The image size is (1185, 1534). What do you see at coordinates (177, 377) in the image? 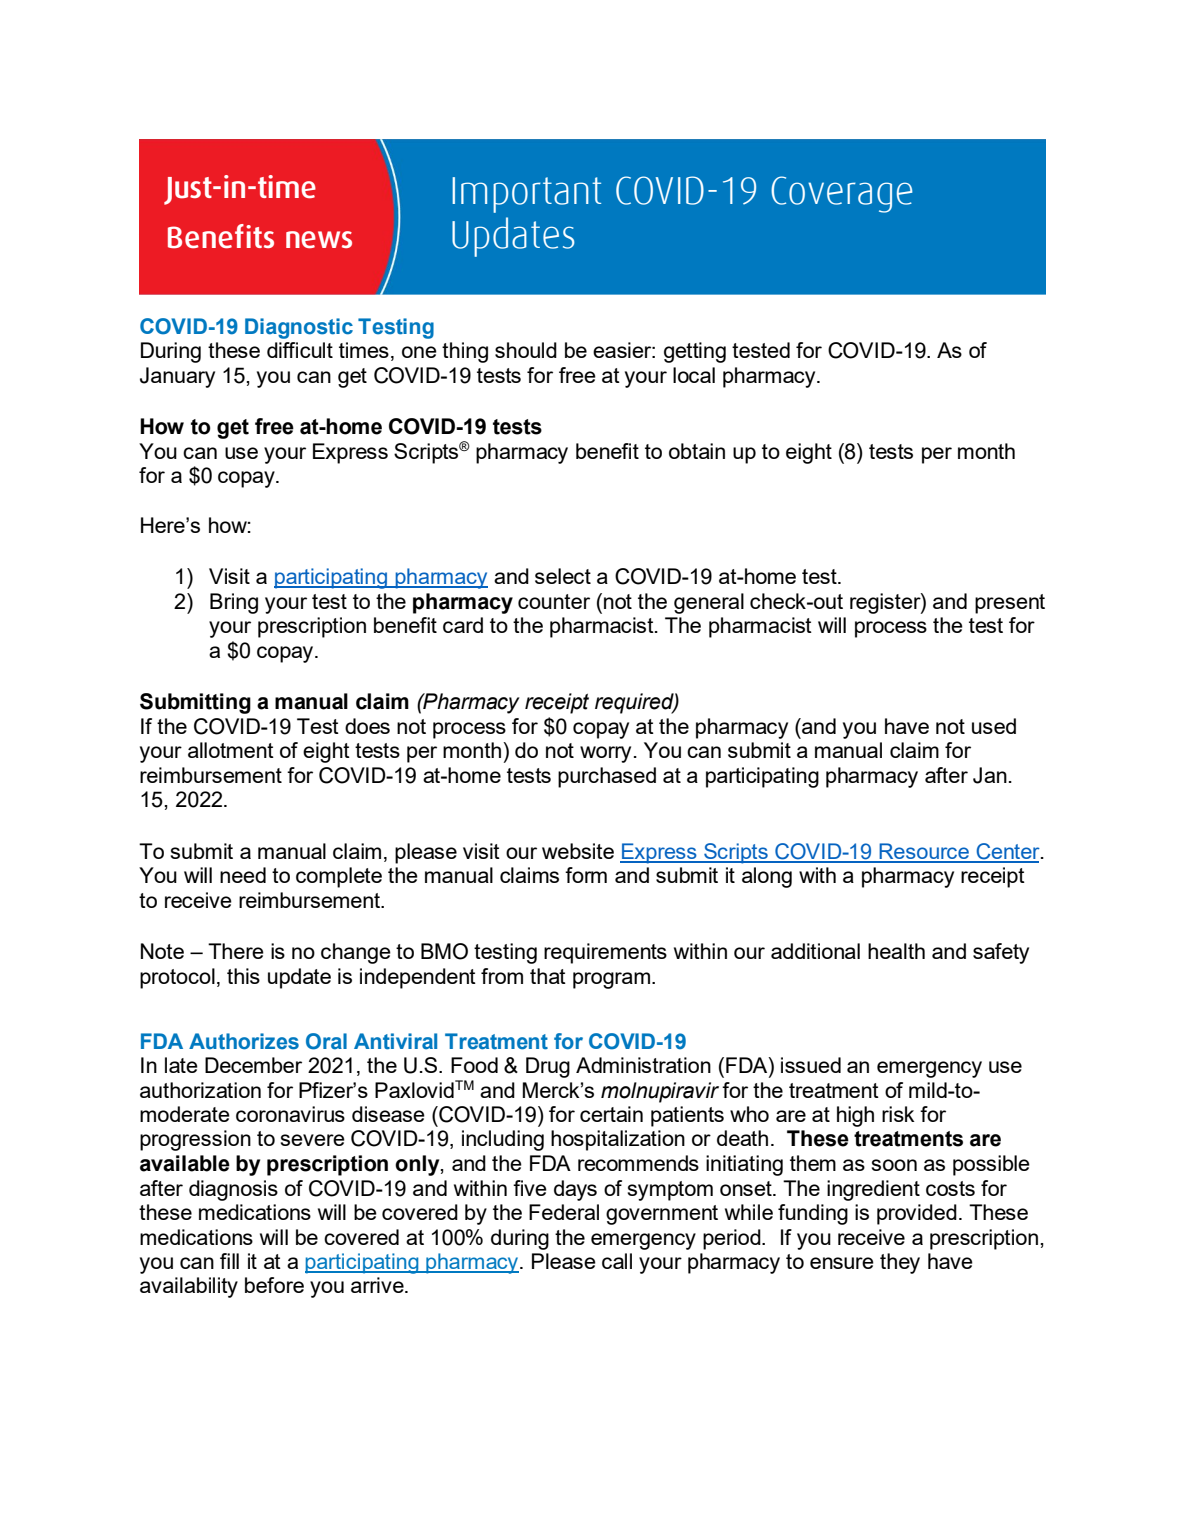
I see `January` at bounding box center [177, 377].
